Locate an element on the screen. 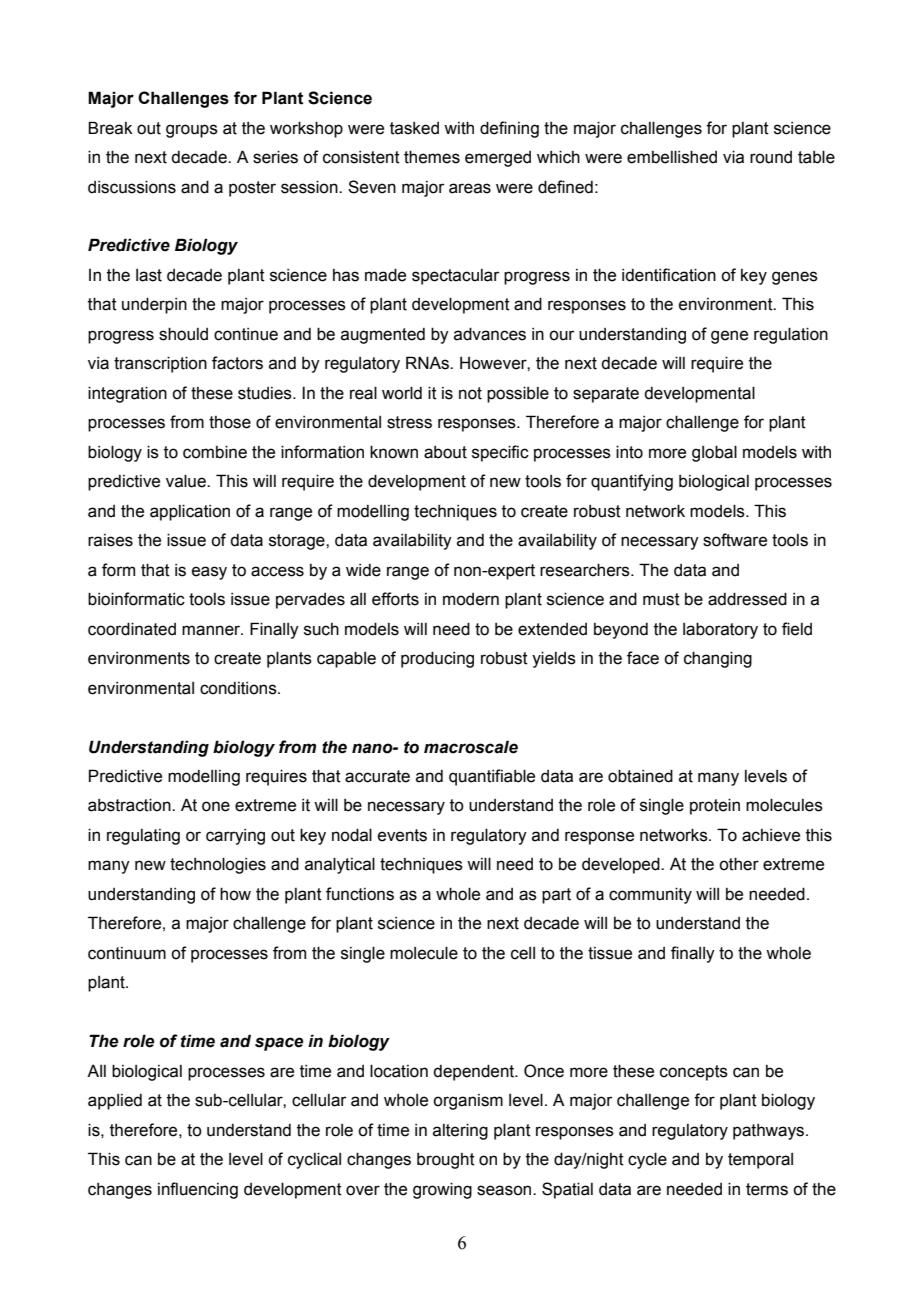 This screenshot has height=1308, width=924. round is located at coordinates (771, 157).
